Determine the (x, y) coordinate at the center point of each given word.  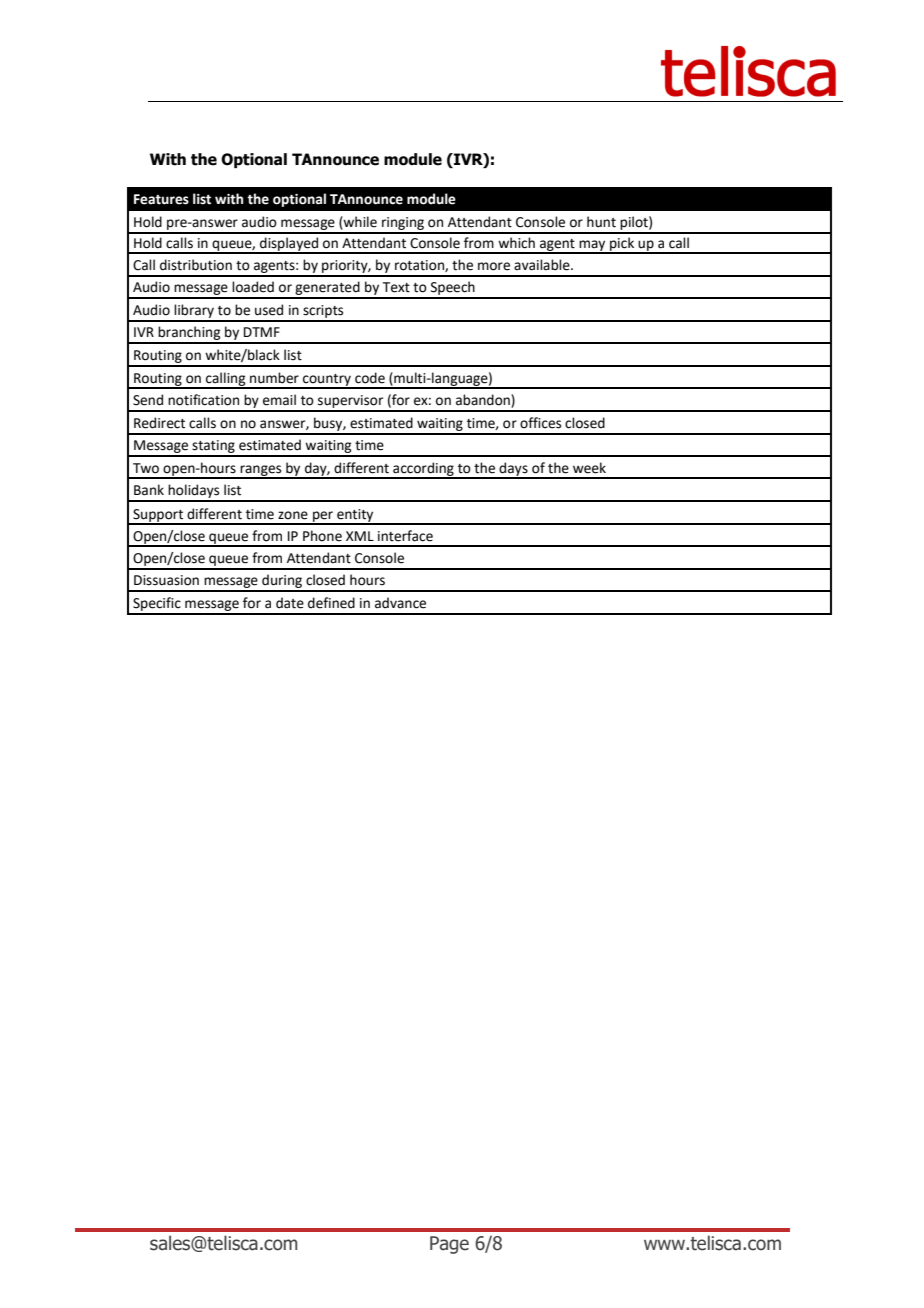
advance (400, 603)
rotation (420, 266)
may (592, 247)
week (589, 468)
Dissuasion (166, 580)
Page (449, 1245)
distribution (196, 265)
